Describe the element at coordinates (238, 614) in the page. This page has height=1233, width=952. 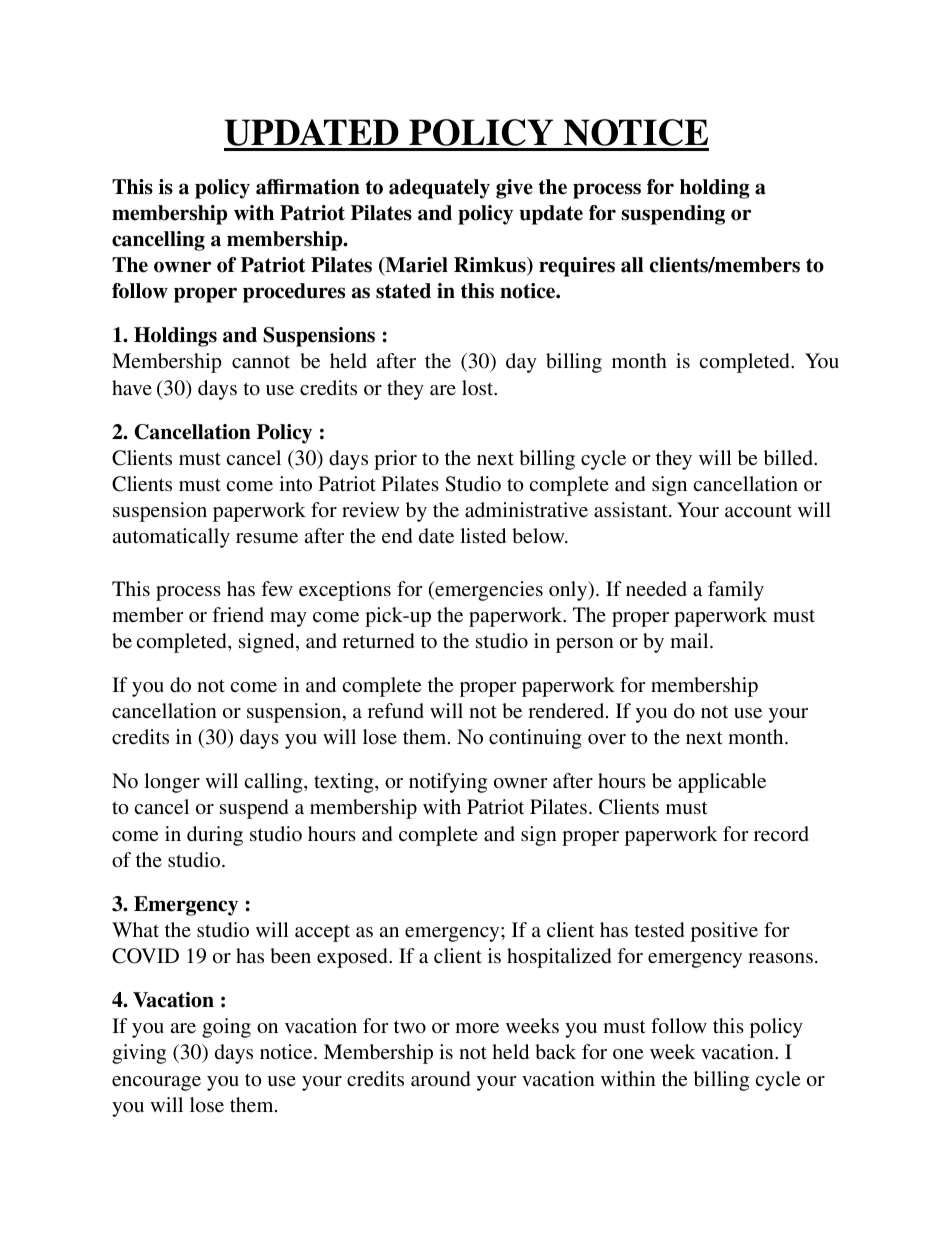
I see `friend` at that location.
